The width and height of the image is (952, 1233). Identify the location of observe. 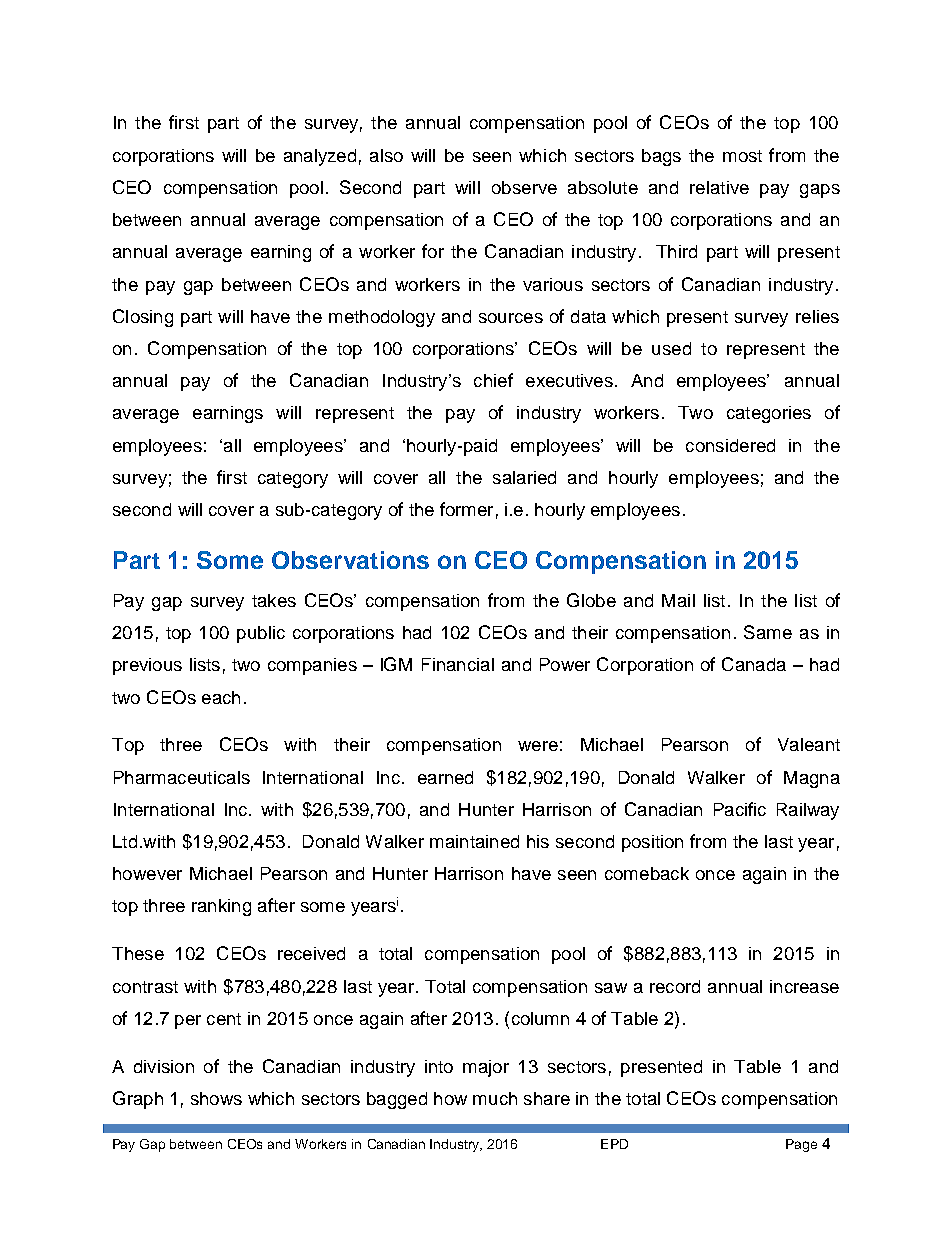
(524, 187).
